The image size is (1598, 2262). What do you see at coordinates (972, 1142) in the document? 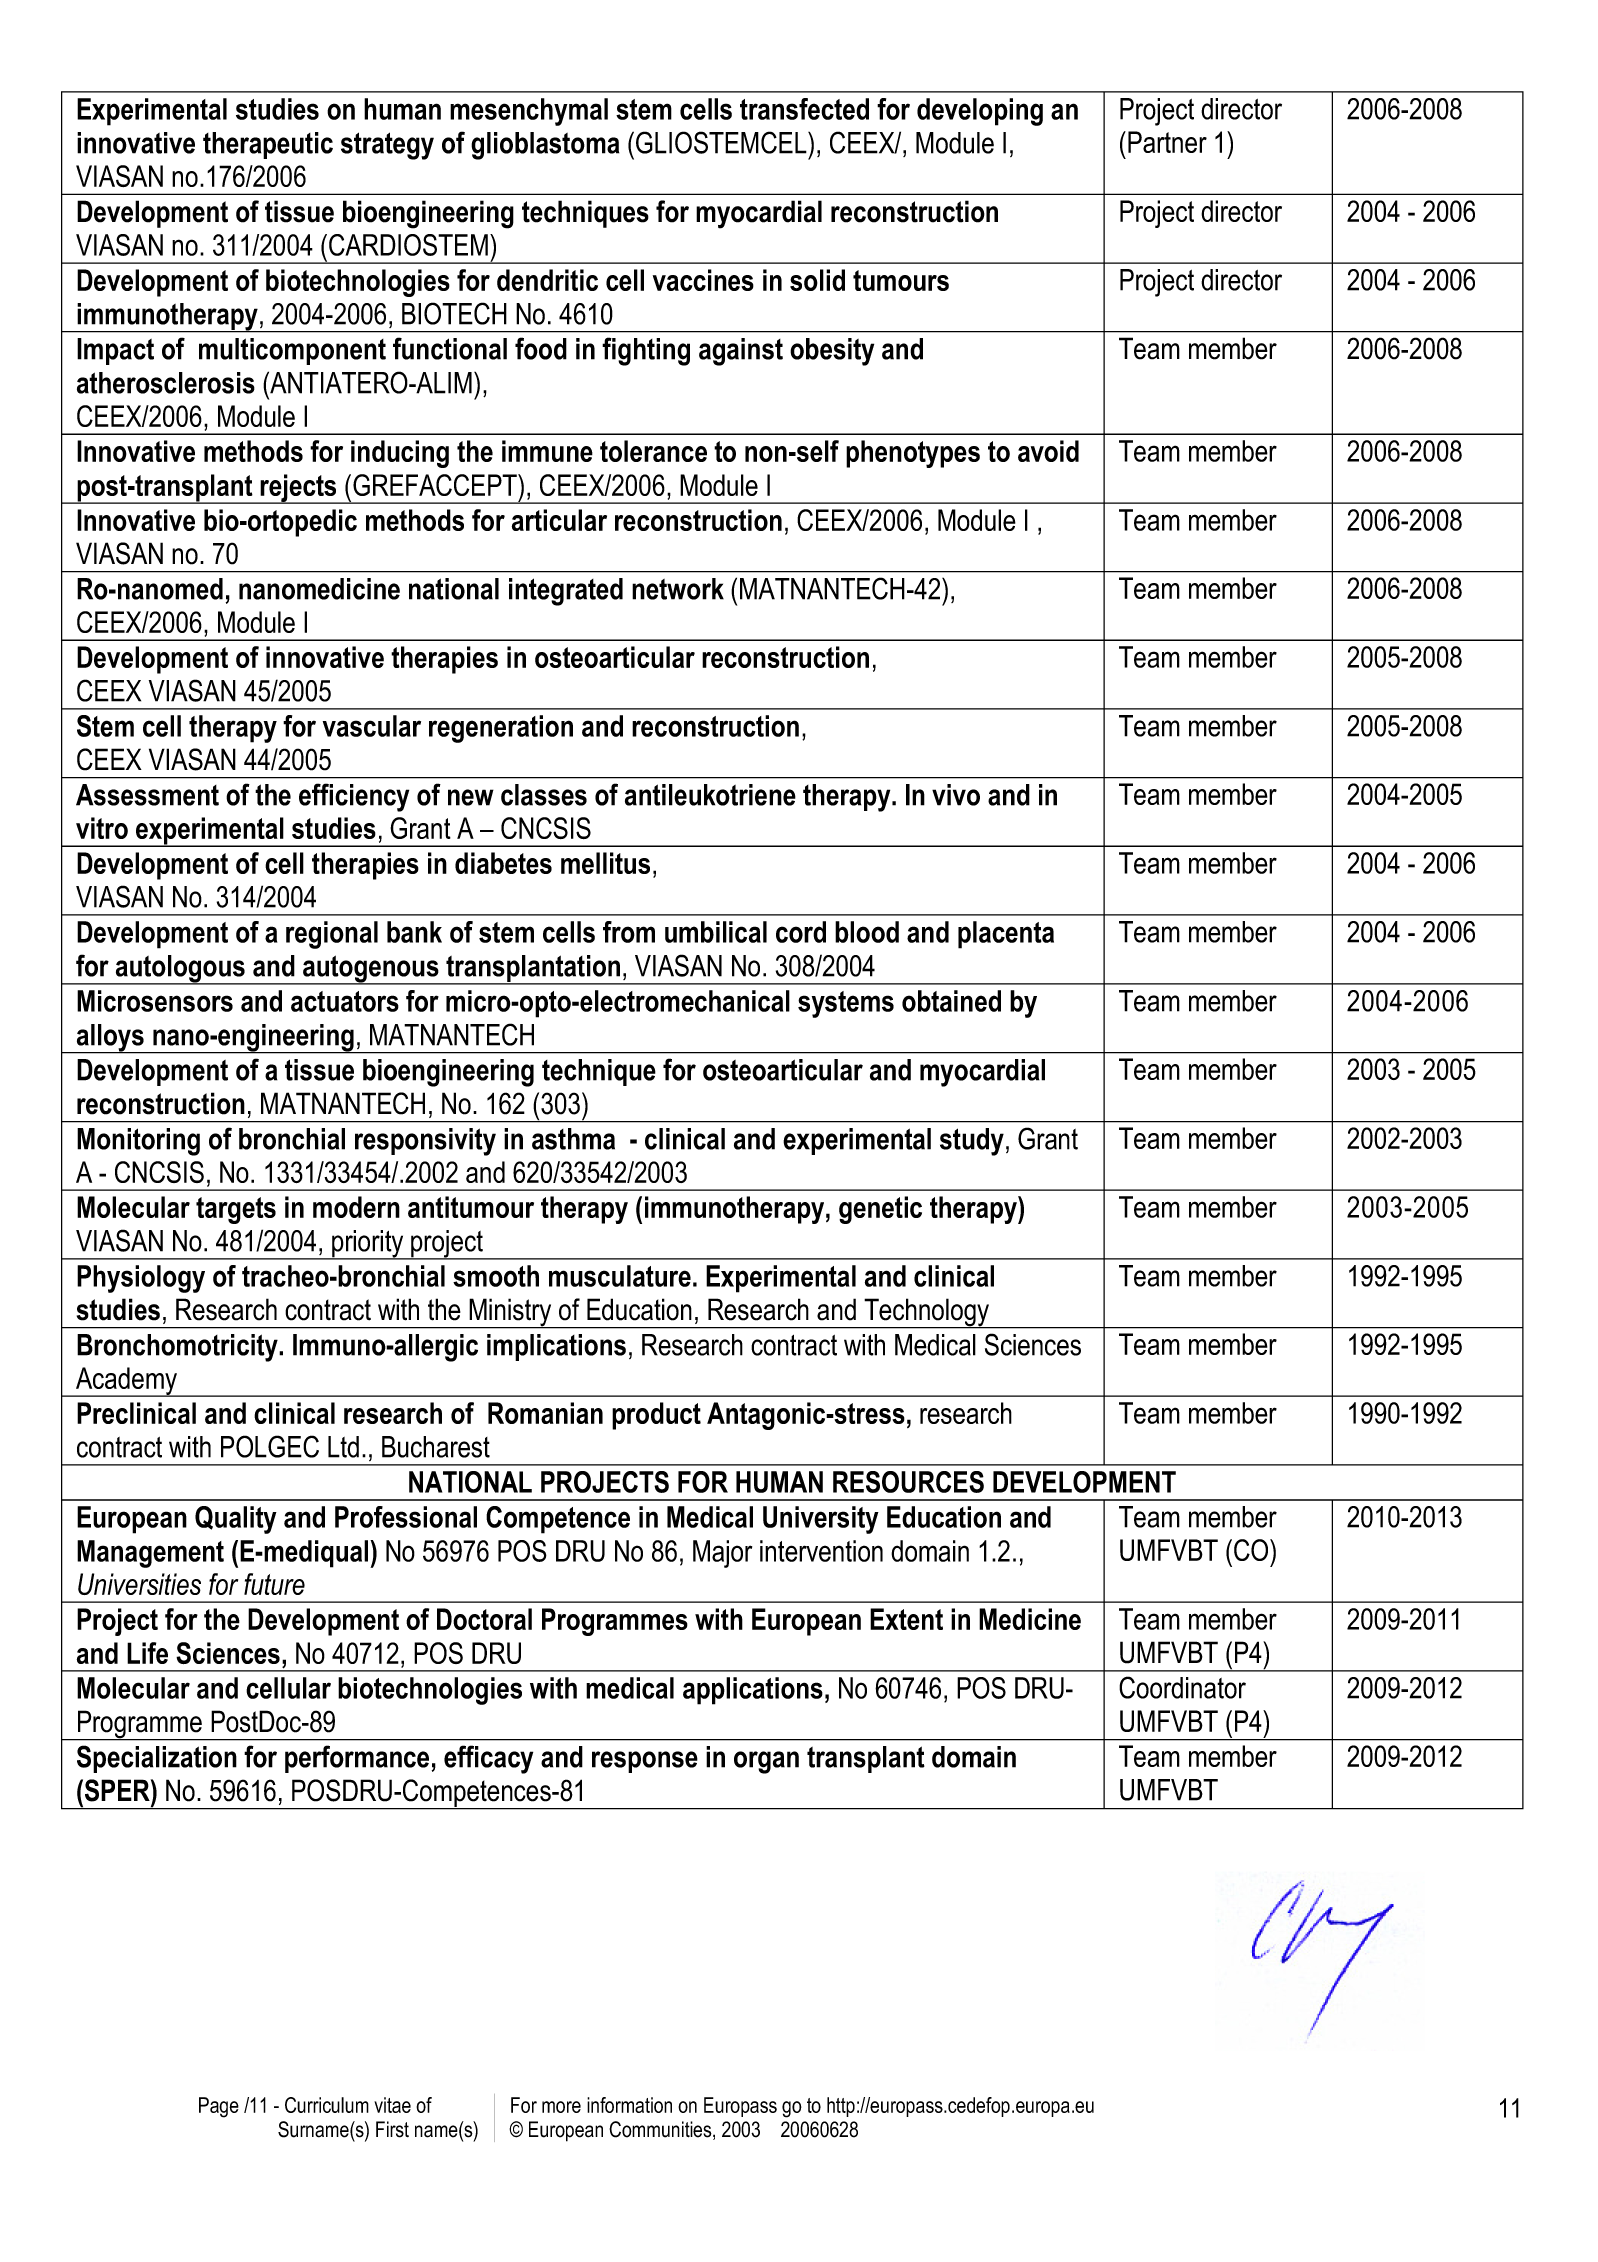
I see `study` at bounding box center [972, 1142].
